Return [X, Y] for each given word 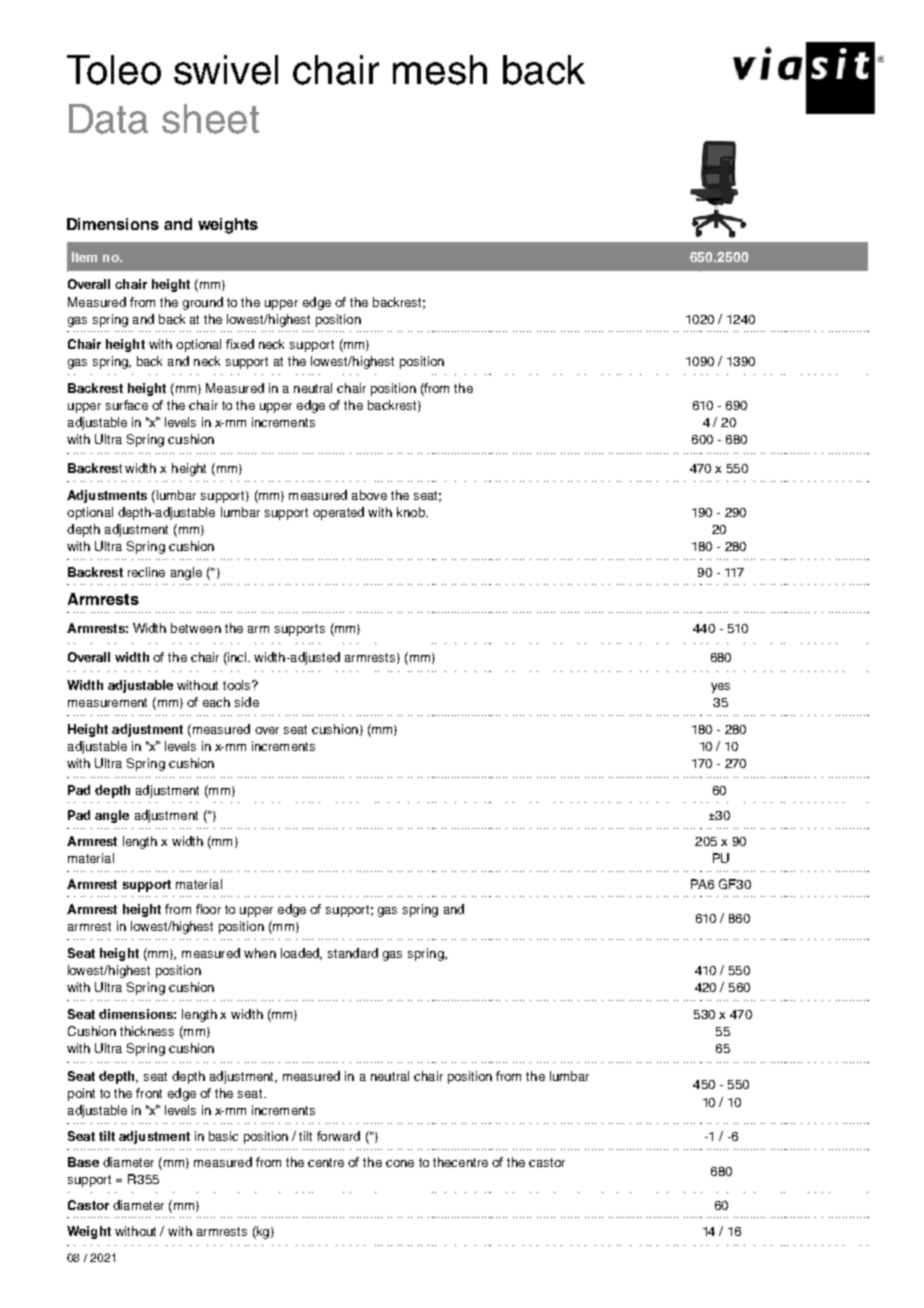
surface [127, 405]
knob [412, 512]
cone [400, 1163]
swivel [226, 70]
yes [720, 688]
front [149, 1093]
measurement [107, 702]
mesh [440, 70]
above [369, 495]
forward [338, 1136]
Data [108, 119]
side [247, 702]
